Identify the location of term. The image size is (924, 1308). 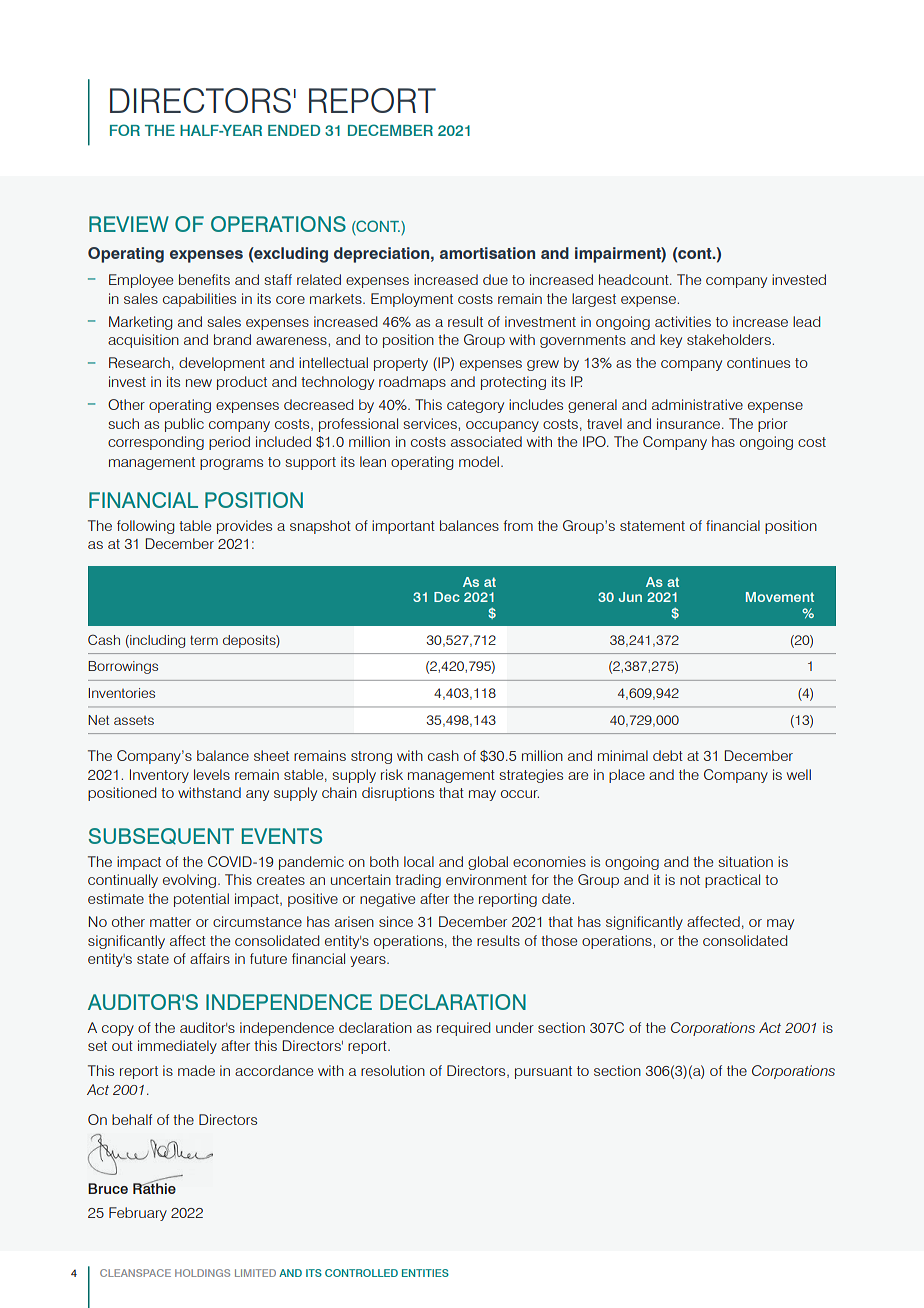
(204, 640).
